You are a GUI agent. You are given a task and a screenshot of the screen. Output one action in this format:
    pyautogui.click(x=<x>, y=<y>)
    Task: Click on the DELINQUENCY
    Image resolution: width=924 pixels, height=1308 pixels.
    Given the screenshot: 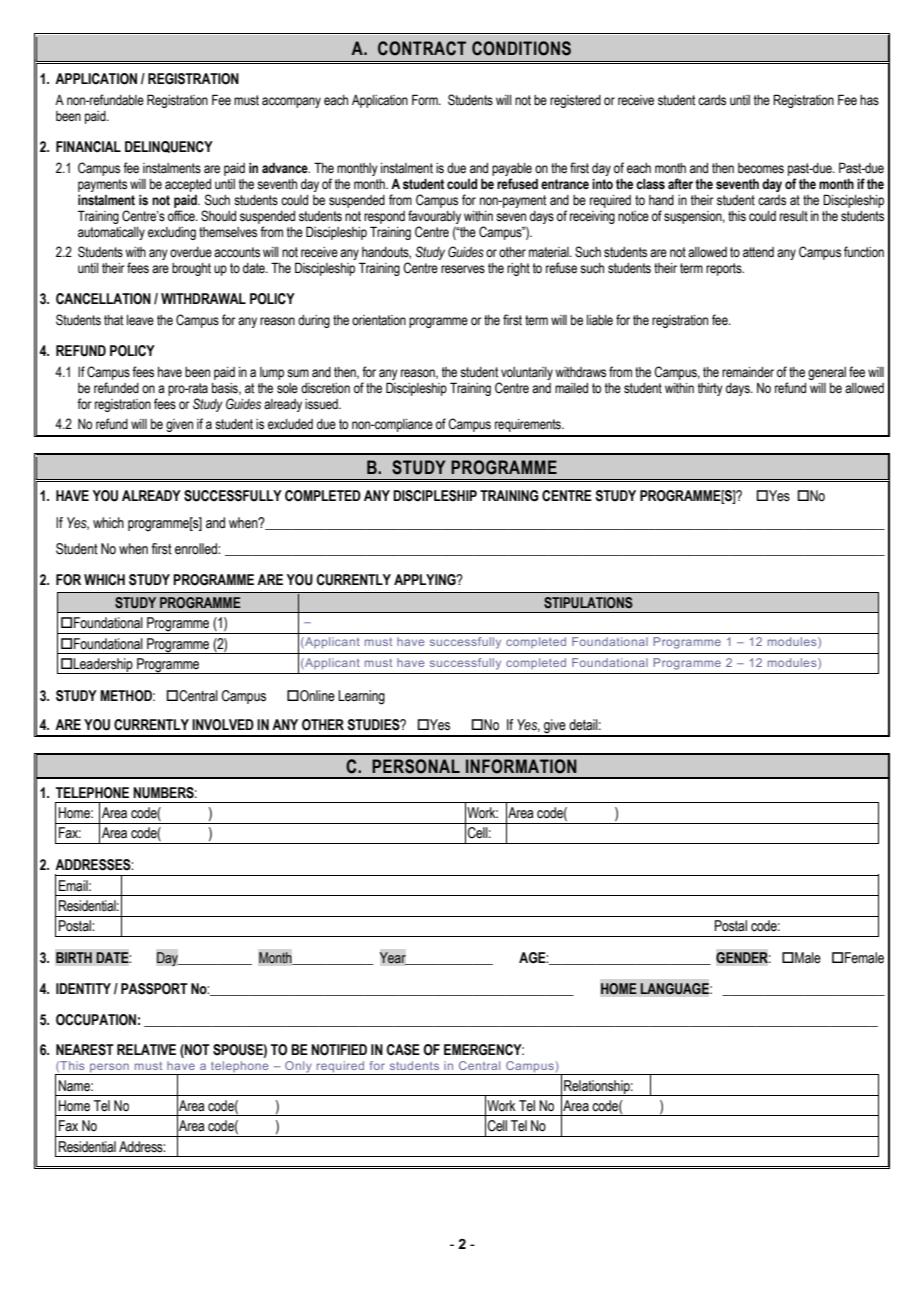 What is the action you would take?
    pyautogui.click(x=169, y=147)
